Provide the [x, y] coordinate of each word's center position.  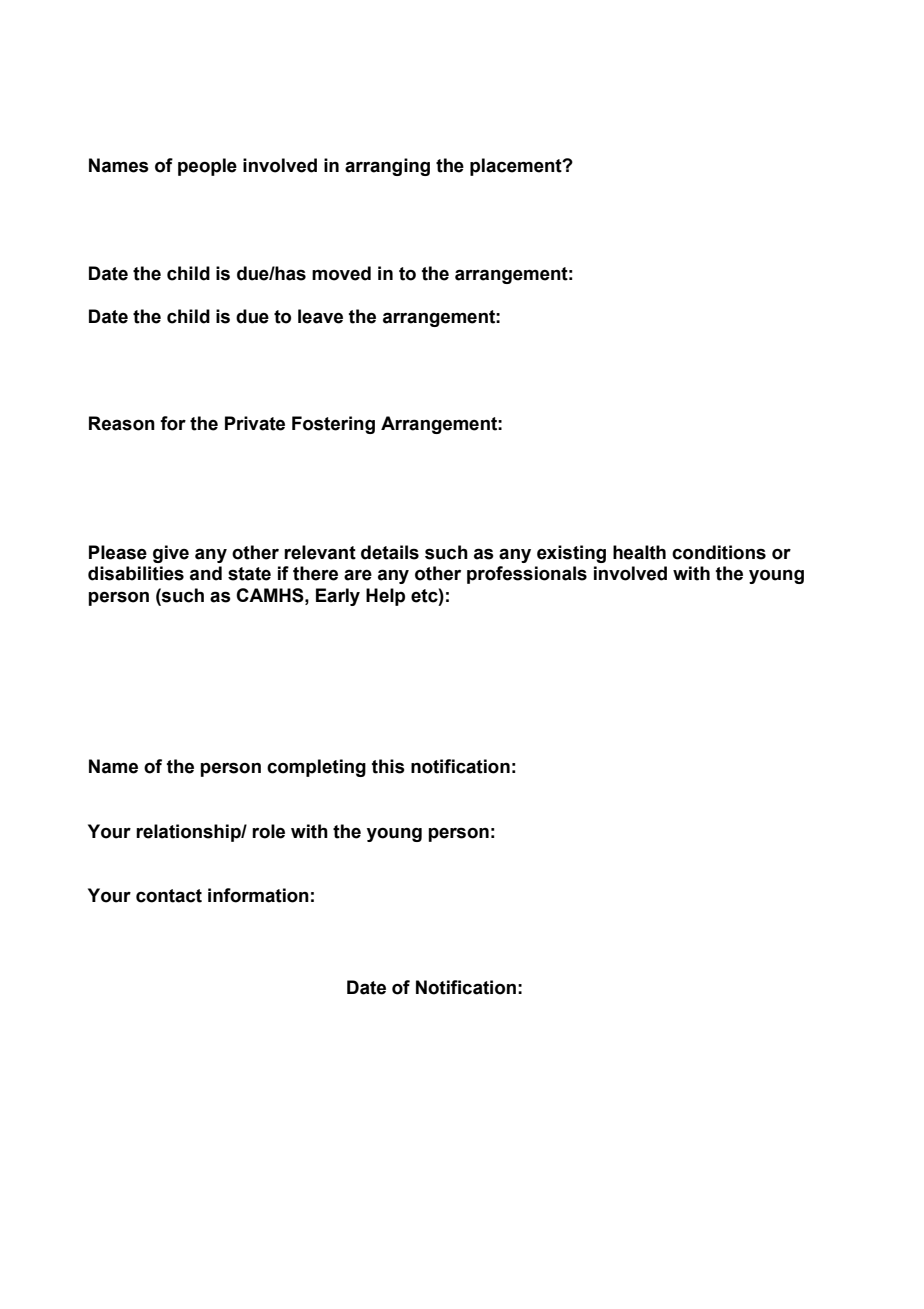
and [206, 573]
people [207, 167]
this [388, 766]
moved [341, 273]
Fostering [333, 425]
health [639, 552]
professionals [527, 575]
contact [169, 896]
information [258, 895]
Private [255, 423]
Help [385, 597]
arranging [387, 167]
